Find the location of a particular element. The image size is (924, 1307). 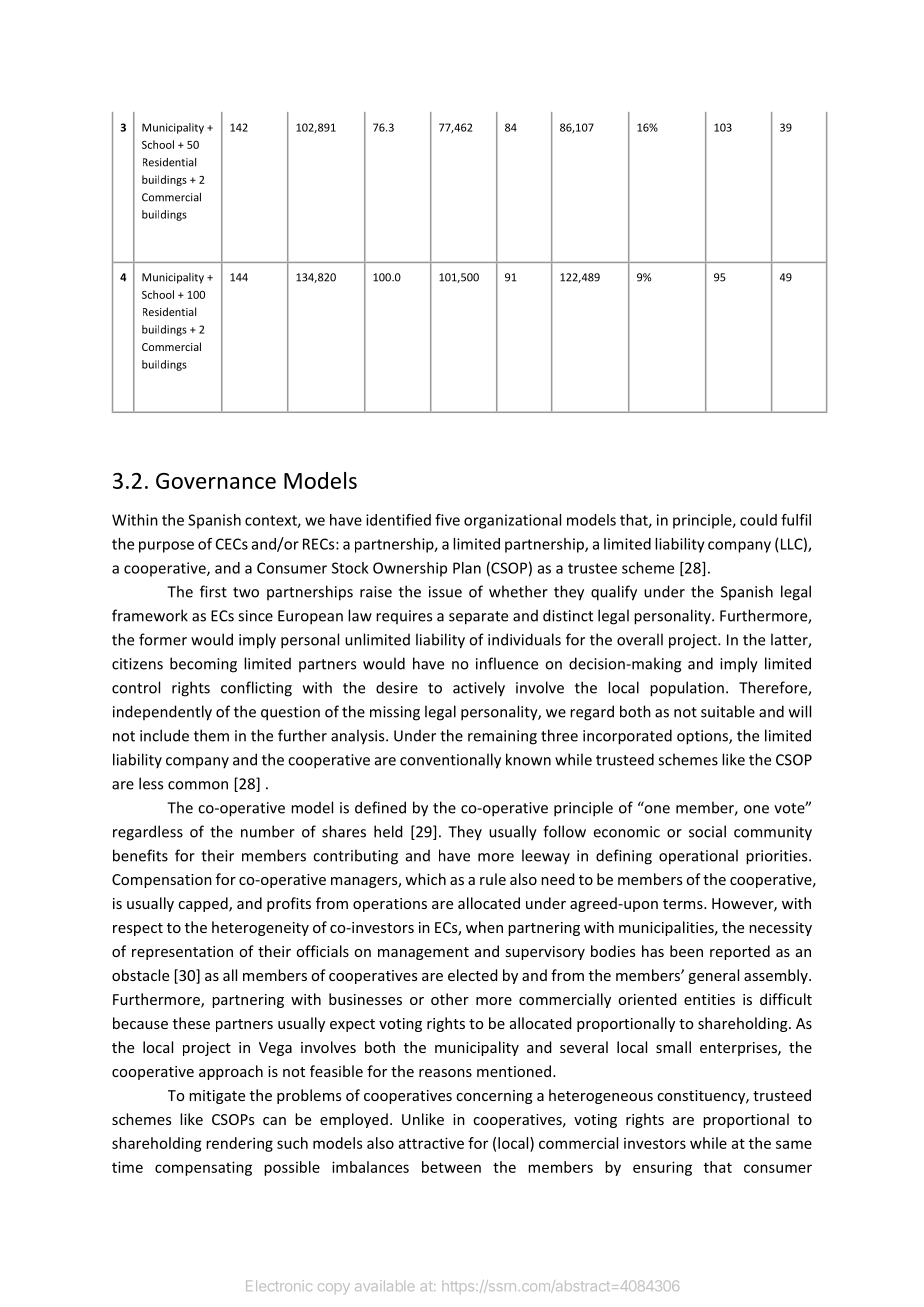

terms is located at coordinates (684, 904).
